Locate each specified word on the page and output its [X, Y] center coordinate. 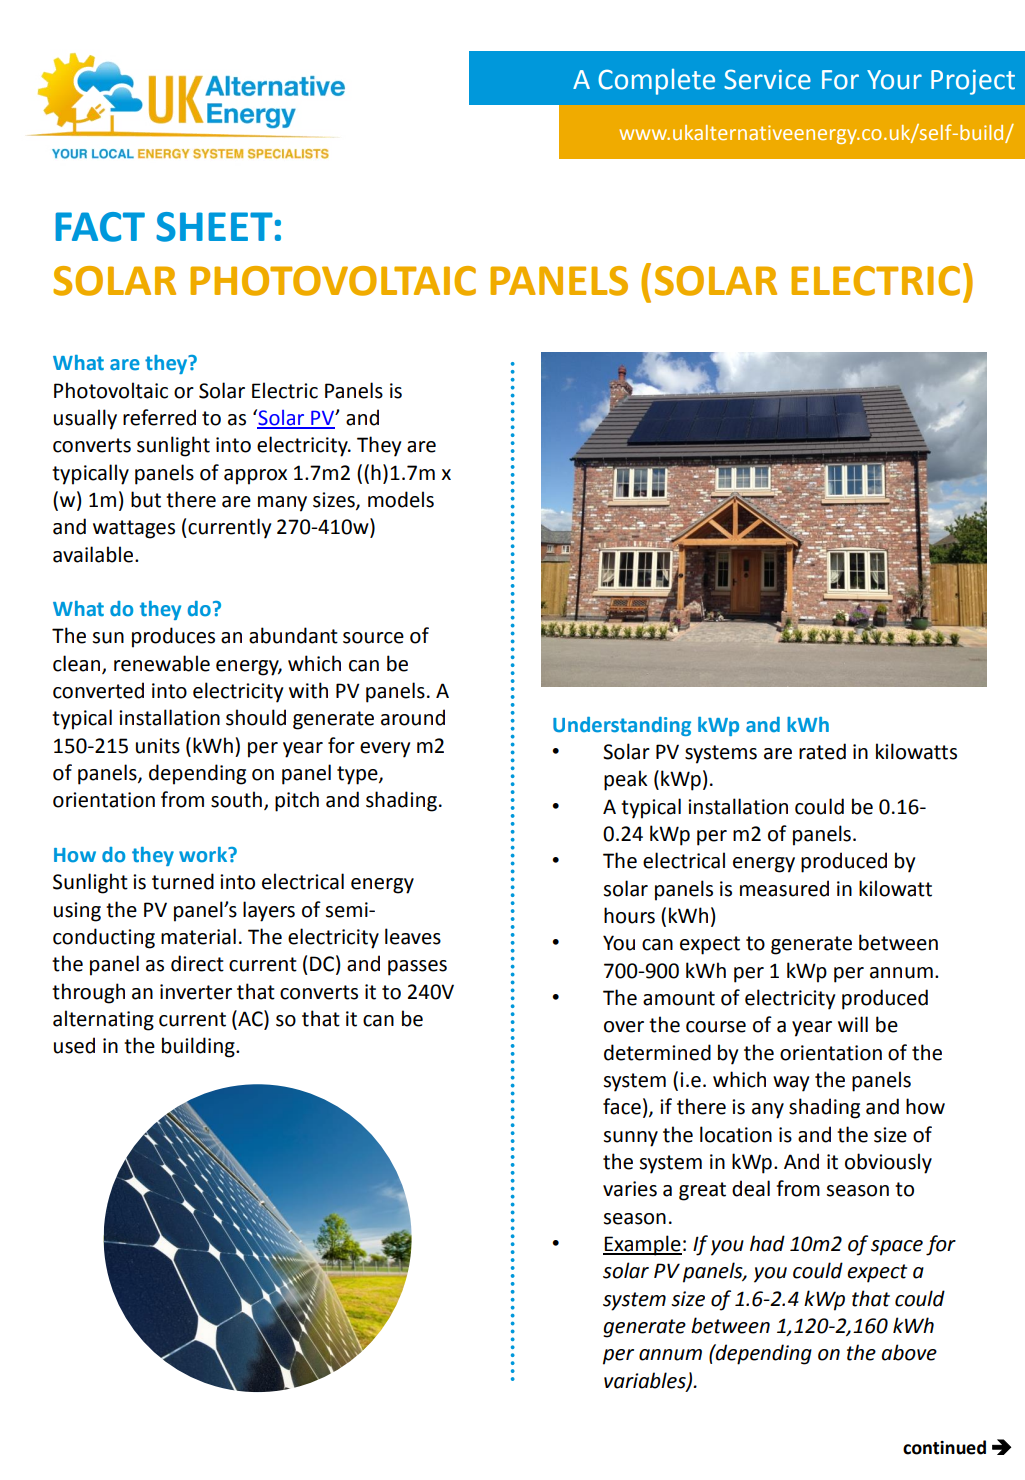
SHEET [214, 227]
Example [642, 1245]
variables [646, 1381]
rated [822, 751]
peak [626, 780]
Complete [656, 82]
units [158, 746]
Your [894, 80]
